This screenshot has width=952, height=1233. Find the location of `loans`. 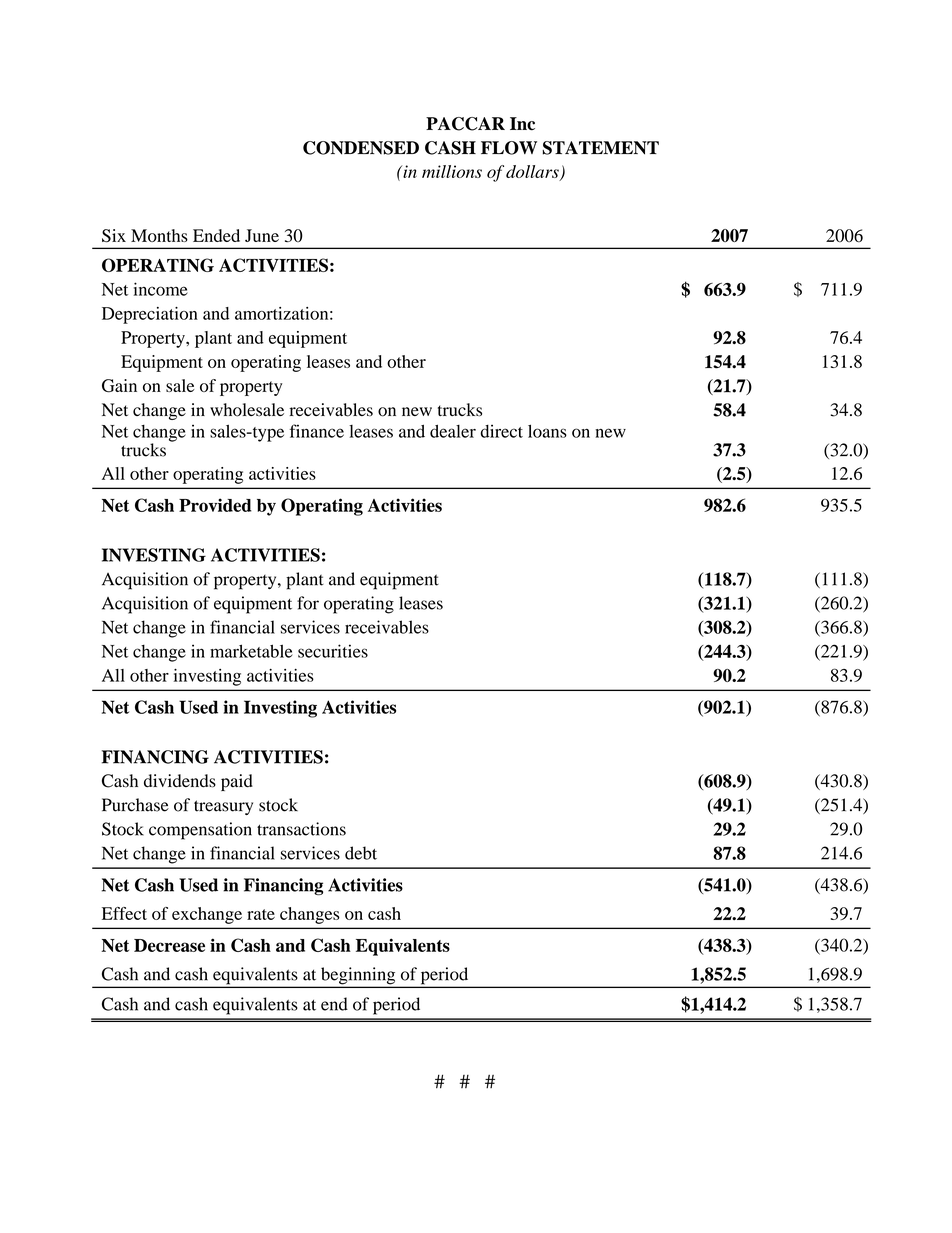

loans is located at coordinates (547, 431).
